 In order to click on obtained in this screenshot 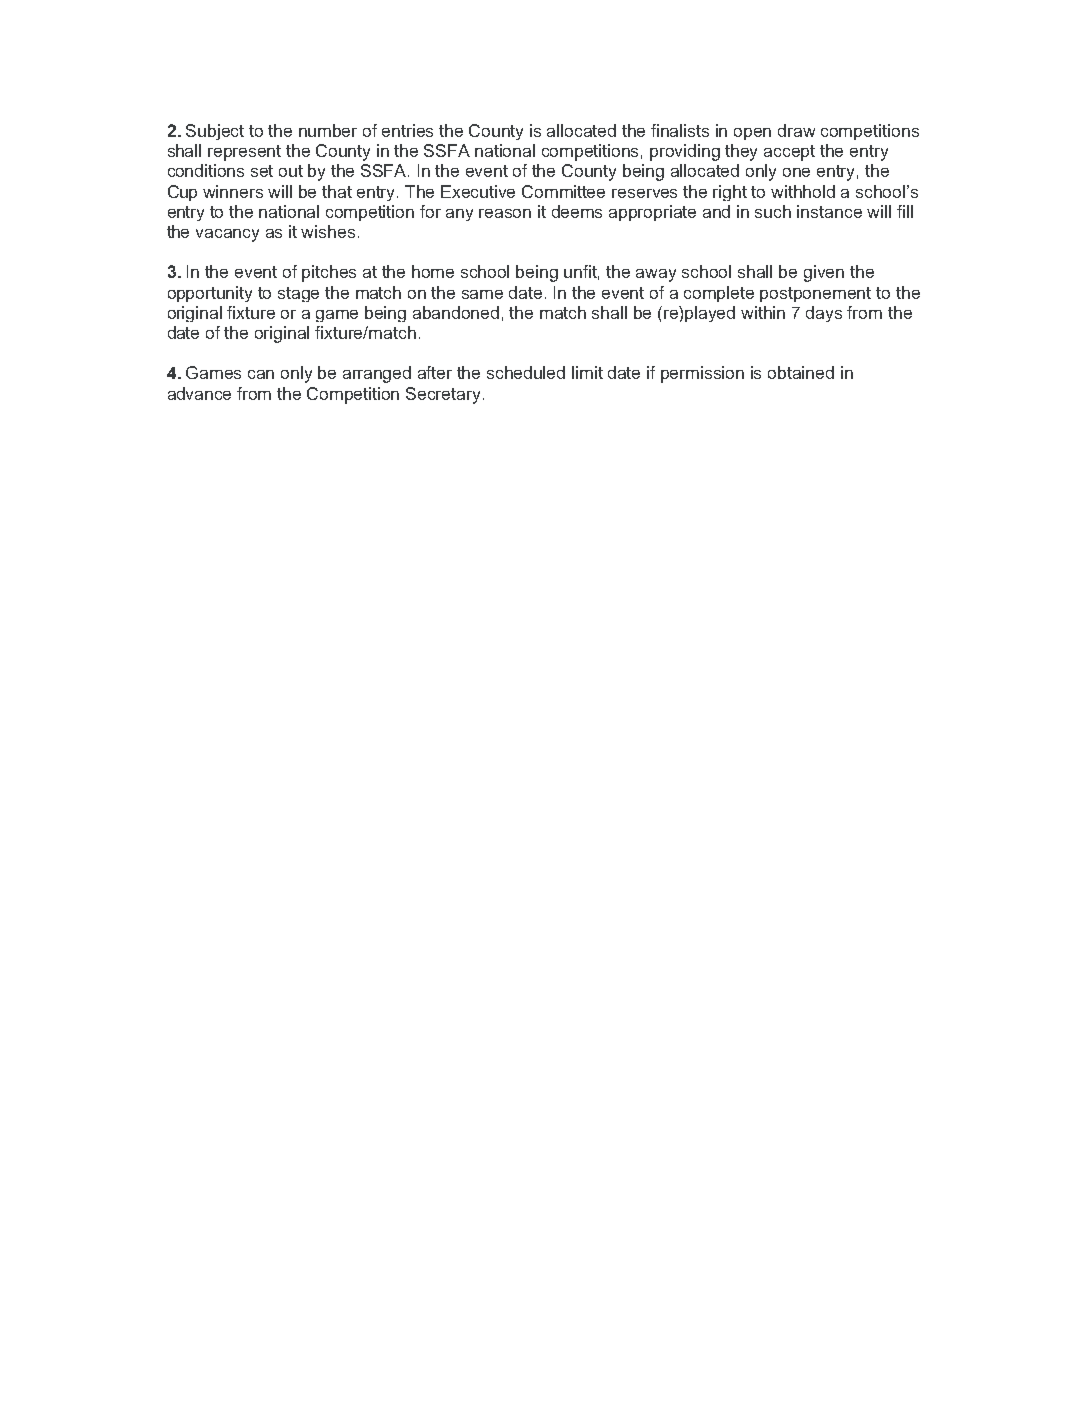, I will do `click(801, 372)`.
